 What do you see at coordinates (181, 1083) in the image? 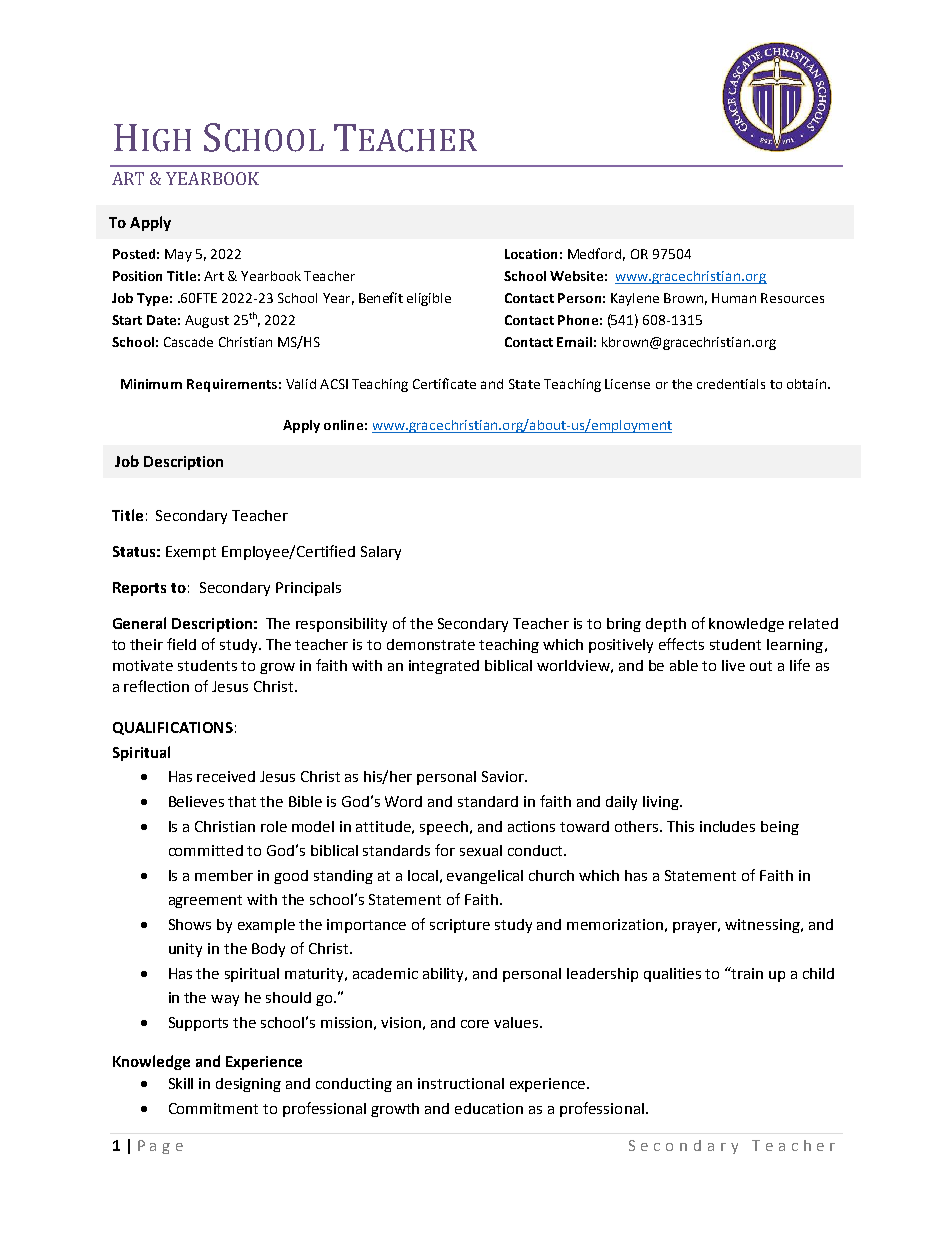
I see `Skill` at bounding box center [181, 1083].
